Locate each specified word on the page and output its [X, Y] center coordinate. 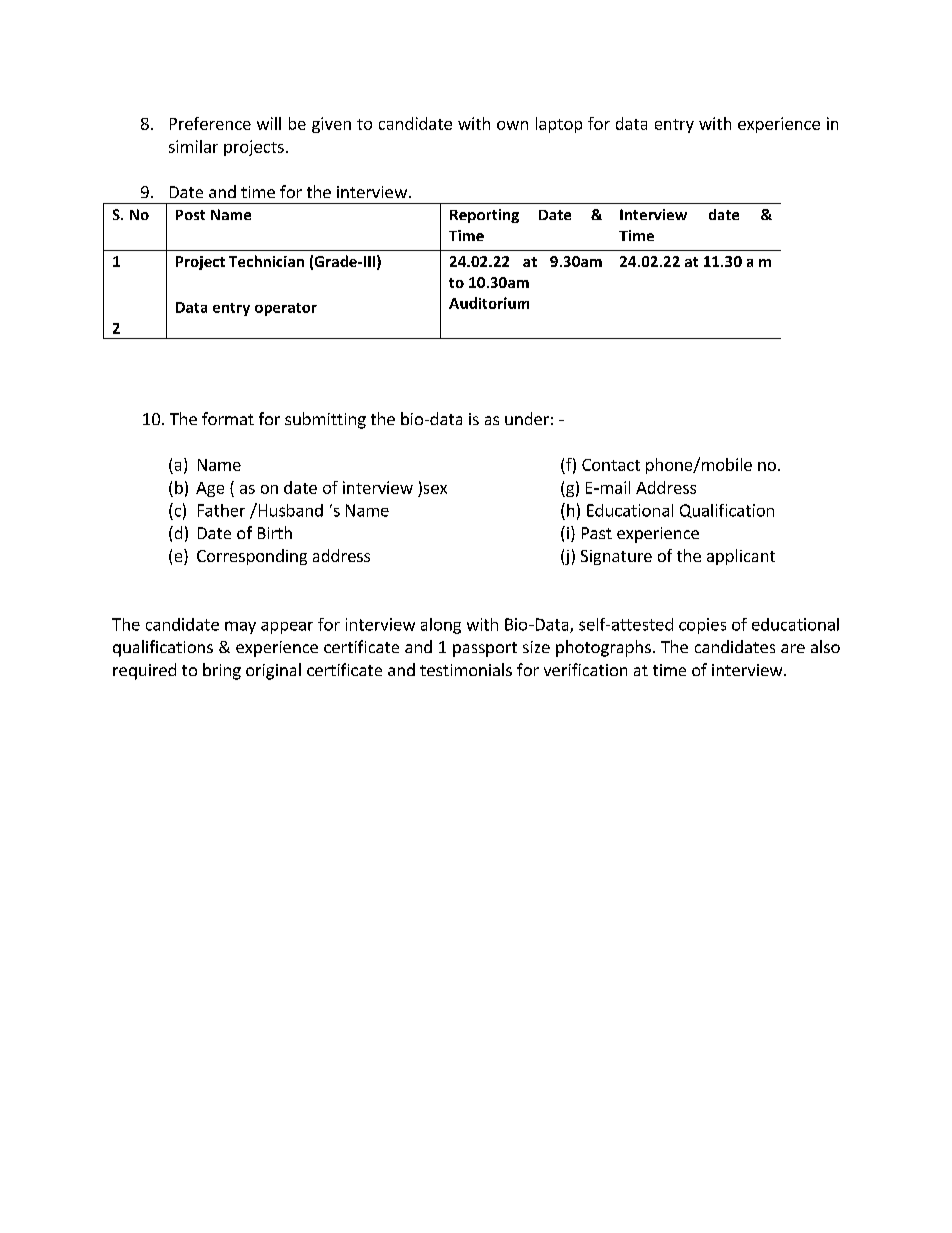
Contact [611, 465]
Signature [616, 557]
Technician [266, 261]
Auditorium [489, 303]
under [527, 418]
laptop [559, 125]
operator [286, 309]
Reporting [484, 216]
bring [222, 671]
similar [193, 146]
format [228, 418]
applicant [741, 557]
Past [597, 533]
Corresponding [252, 557]
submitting [325, 420]
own [512, 125]
